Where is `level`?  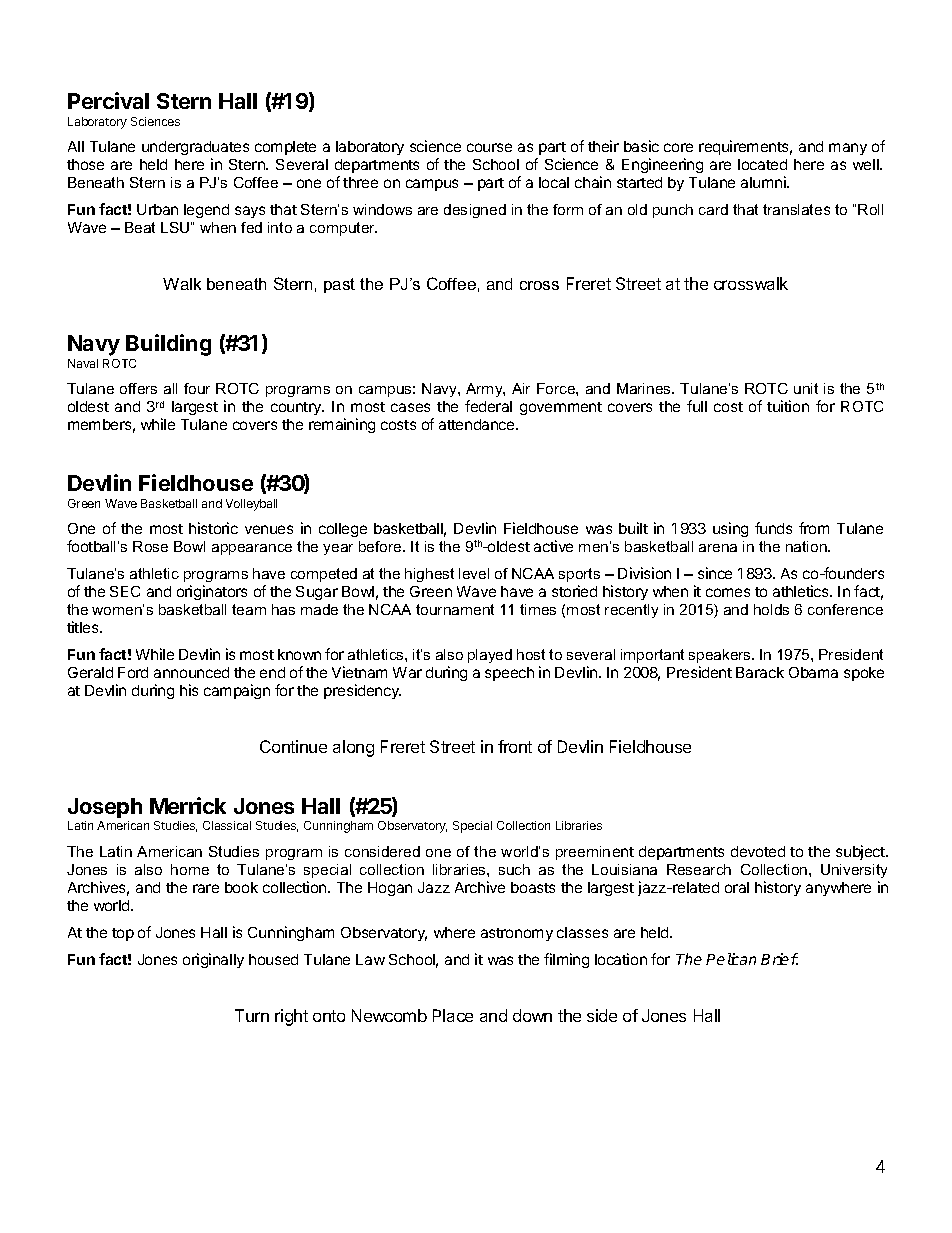 level is located at coordinates (474, 573).
